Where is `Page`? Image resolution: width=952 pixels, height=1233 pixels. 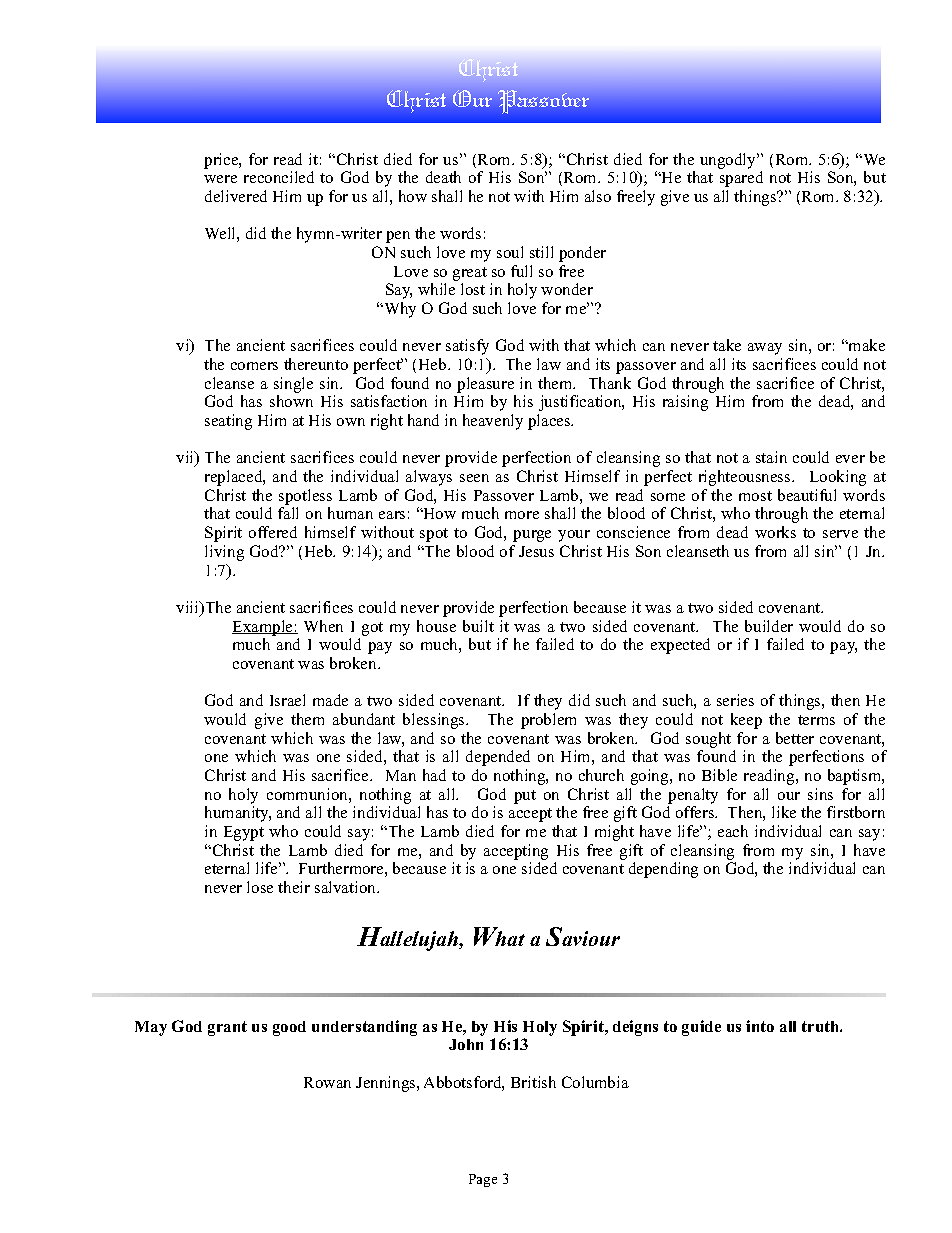 Page is located at coordinates (483, 1180).
